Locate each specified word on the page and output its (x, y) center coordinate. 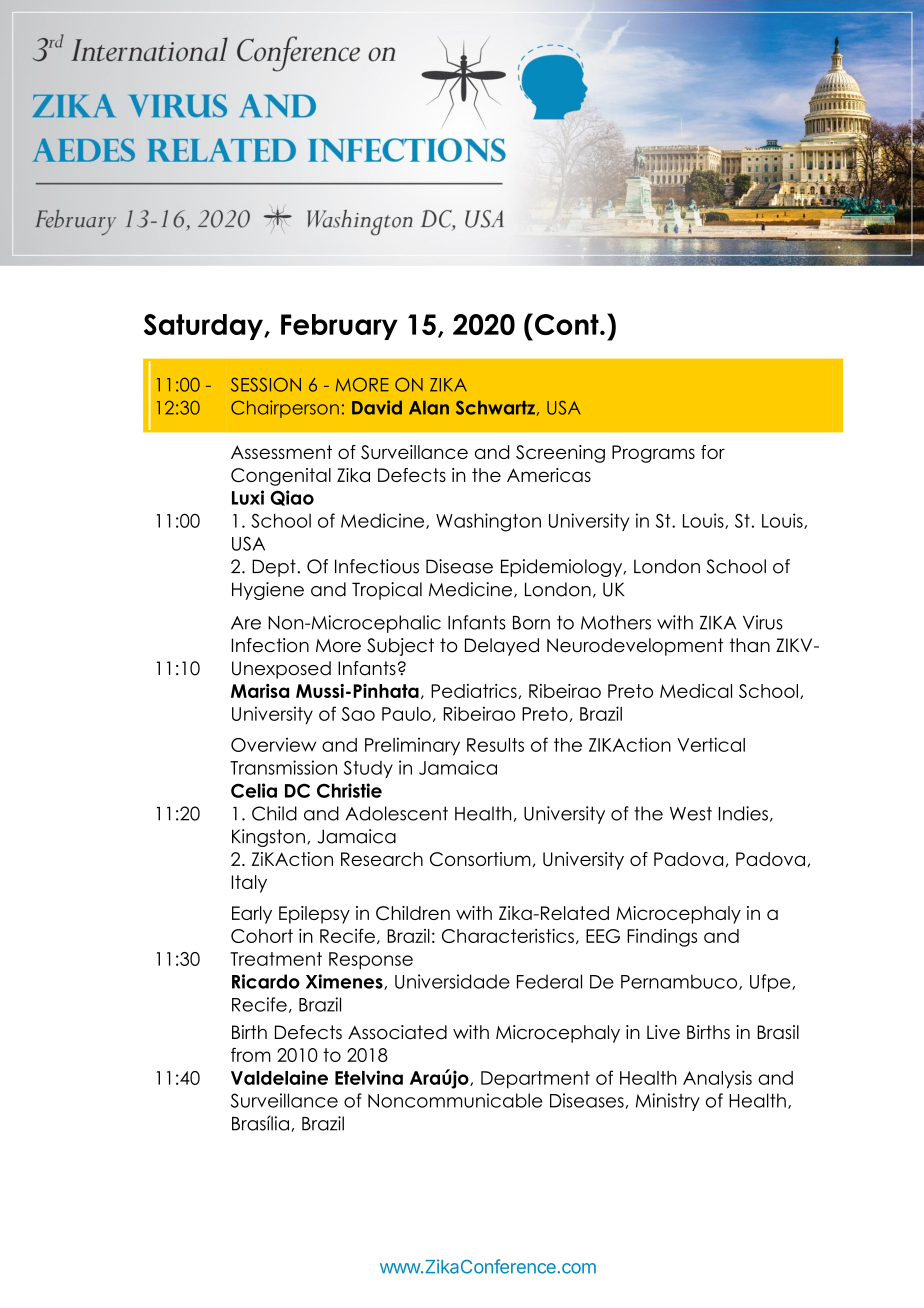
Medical (696, 691)
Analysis (717, 1079)
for (713, 452)
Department (535, 1080)
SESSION (266, 384)
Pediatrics (475, 691)
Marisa (260, 691)
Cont (568, 324)
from (251, 1054)
